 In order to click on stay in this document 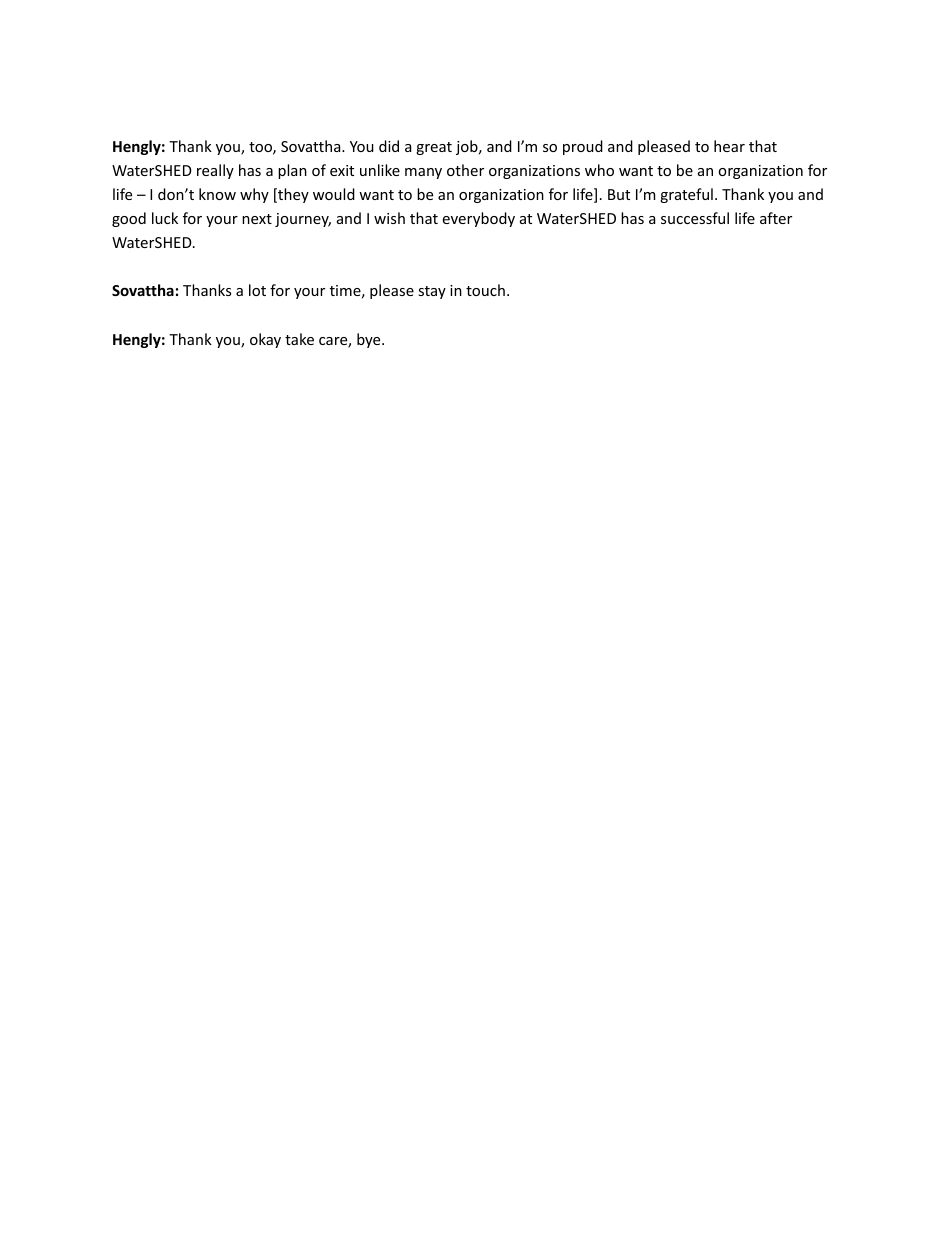, I will do `click(432, 292)`.
